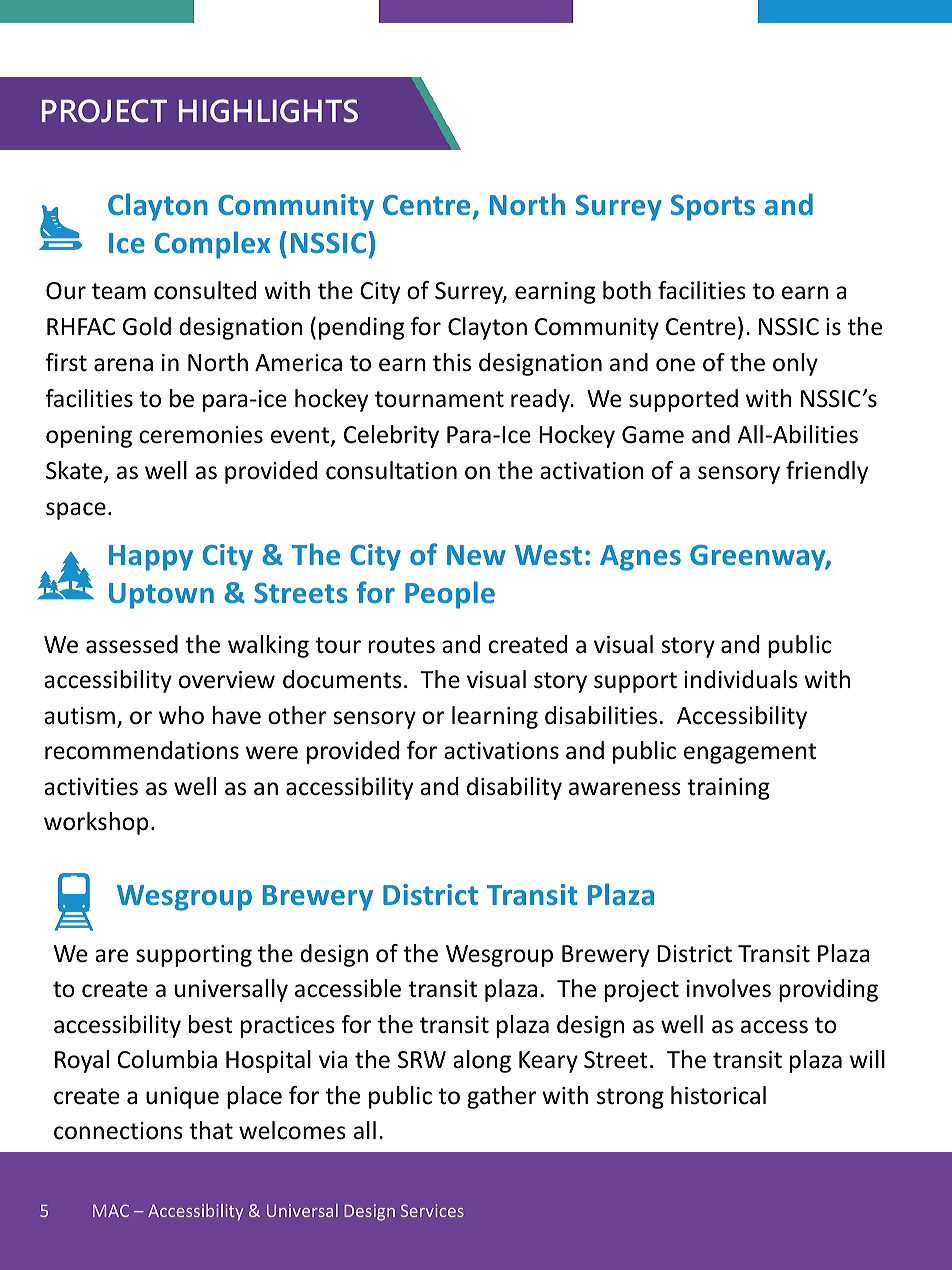  Describe the element at coordinates (729, 988) in the screenshot. I see `involves` at that location.
